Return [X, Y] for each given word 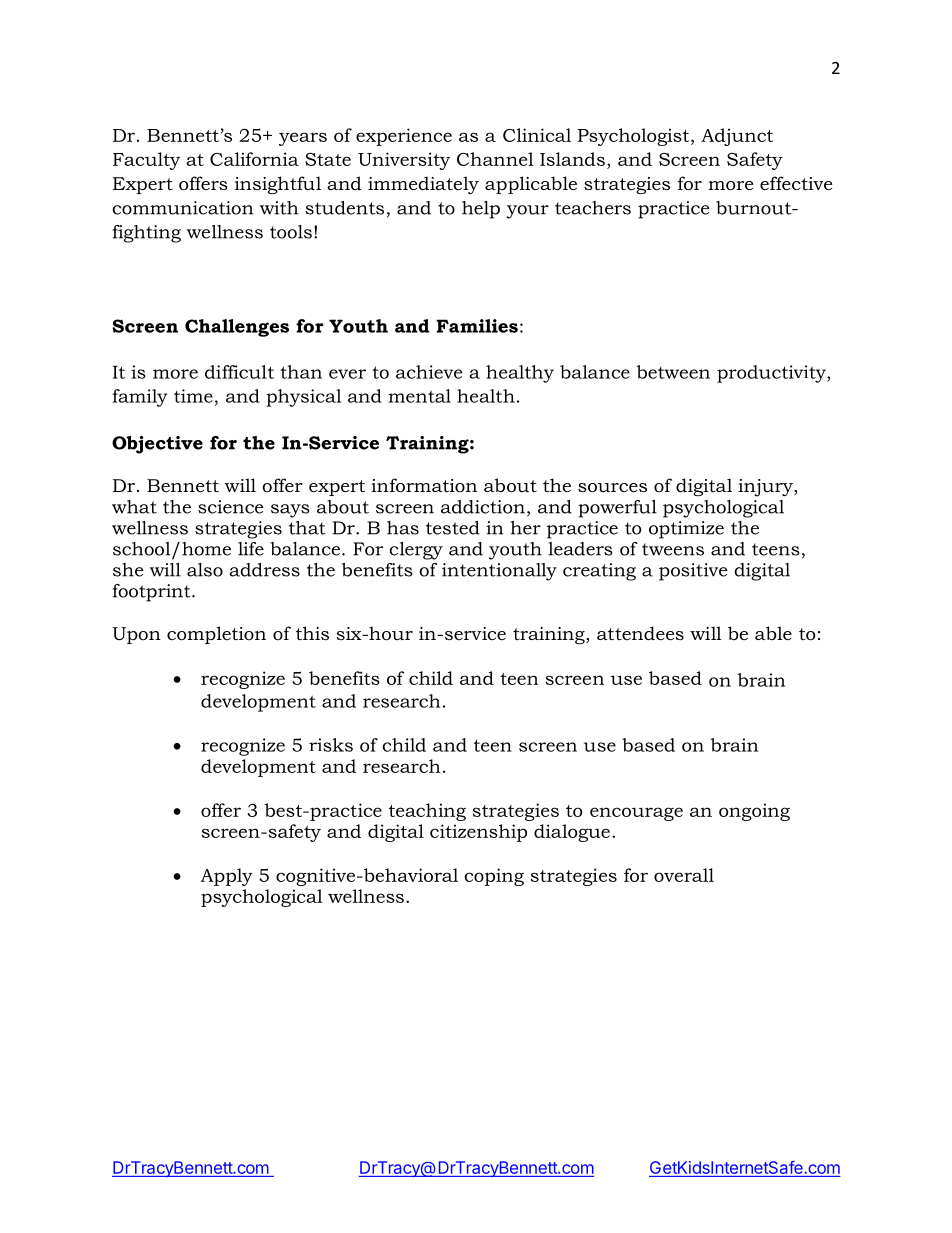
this [312, 633]
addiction [483, 507]
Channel [495, 159]
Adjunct [737, 137]
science [231, 507]
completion [216, 635]
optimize [686, 530]
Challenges [237, 328]
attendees [640, 633]
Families [477, 326]
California [254, 159]
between [673, 372]
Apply [227, 877]
